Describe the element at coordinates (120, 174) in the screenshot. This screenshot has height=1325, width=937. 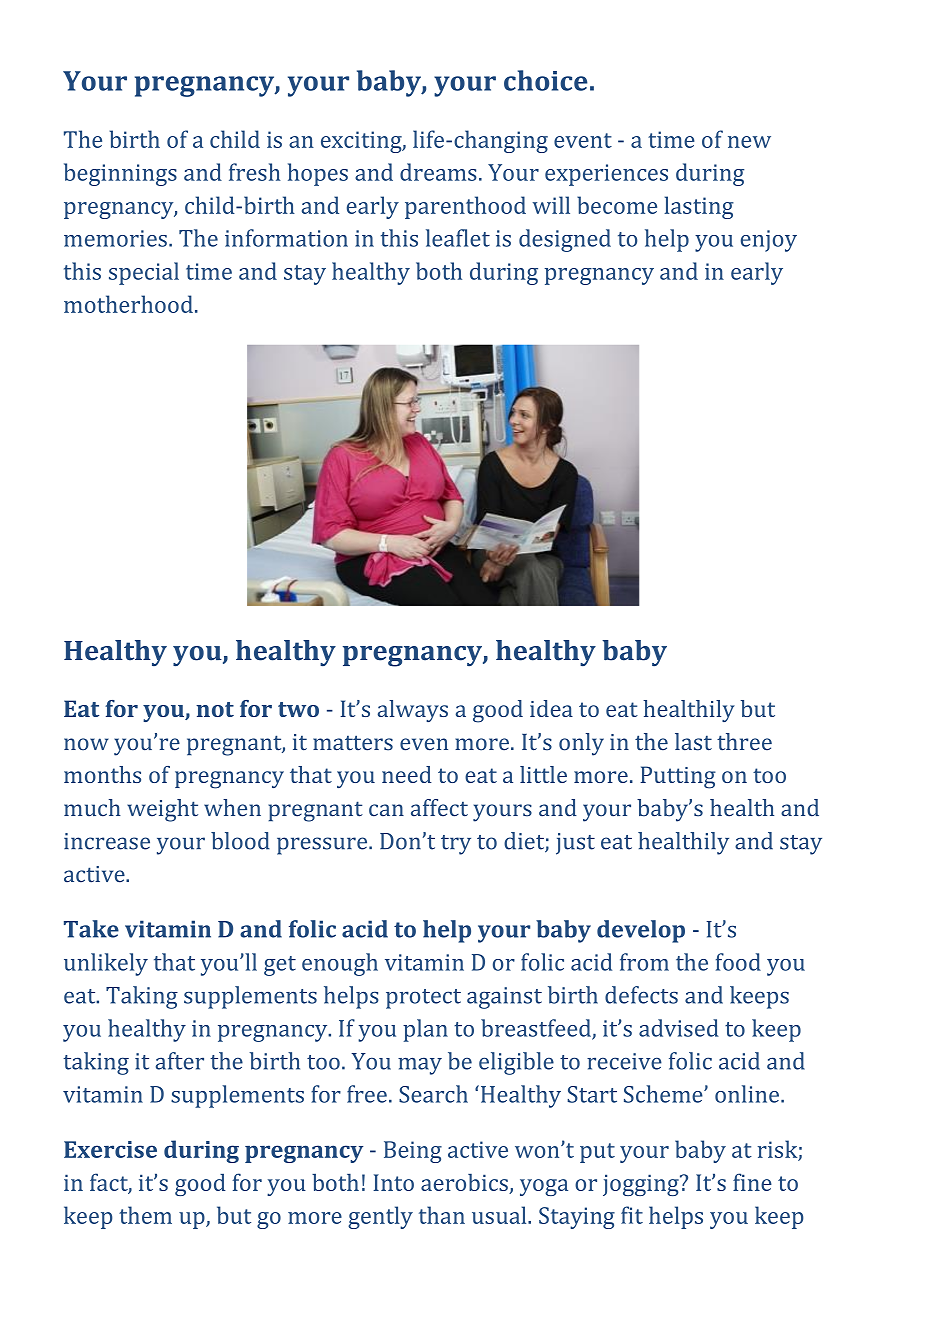
I see `beginnings` at that location.
